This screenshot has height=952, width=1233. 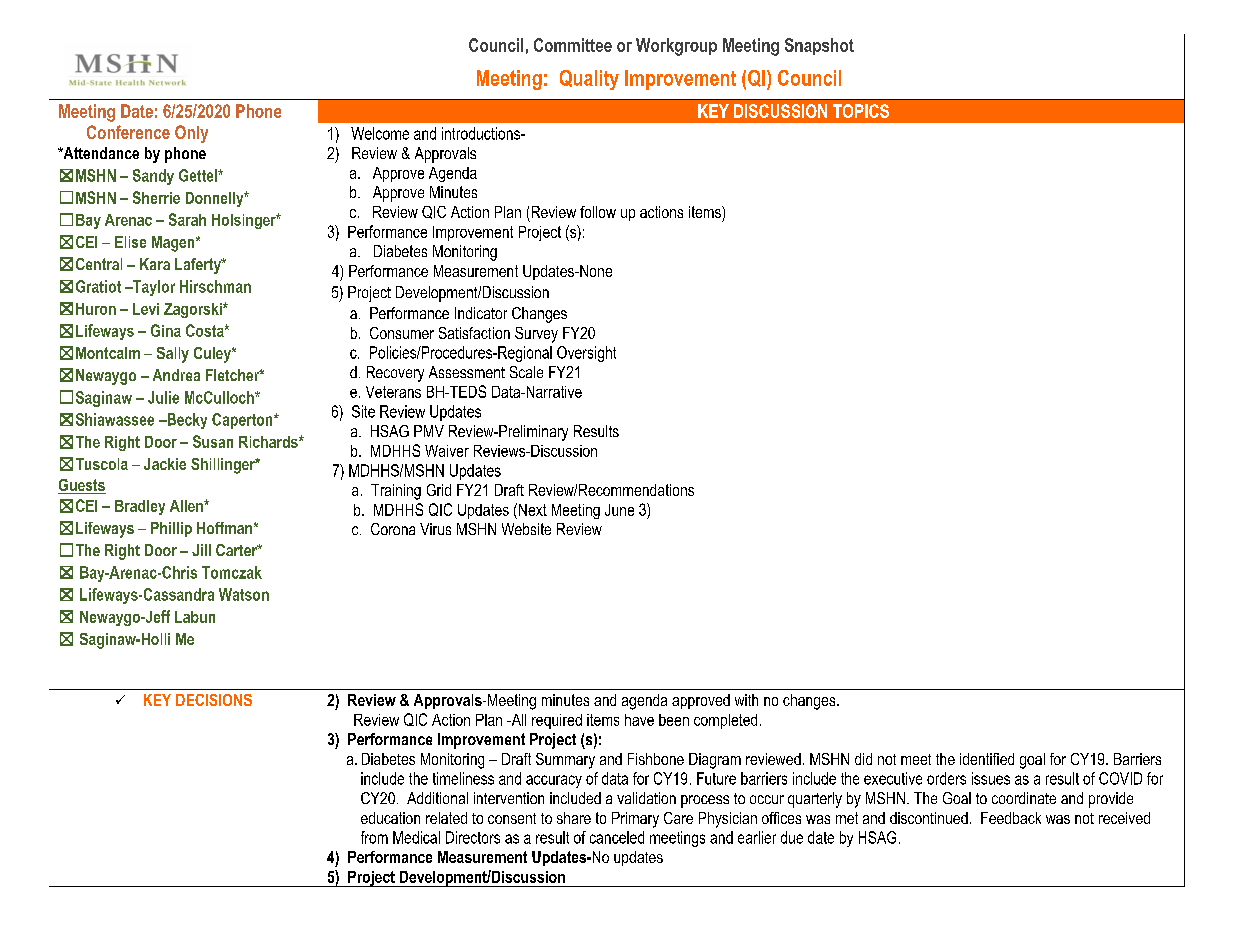 I want to click on Oversight, so click(x=586, y=354).
